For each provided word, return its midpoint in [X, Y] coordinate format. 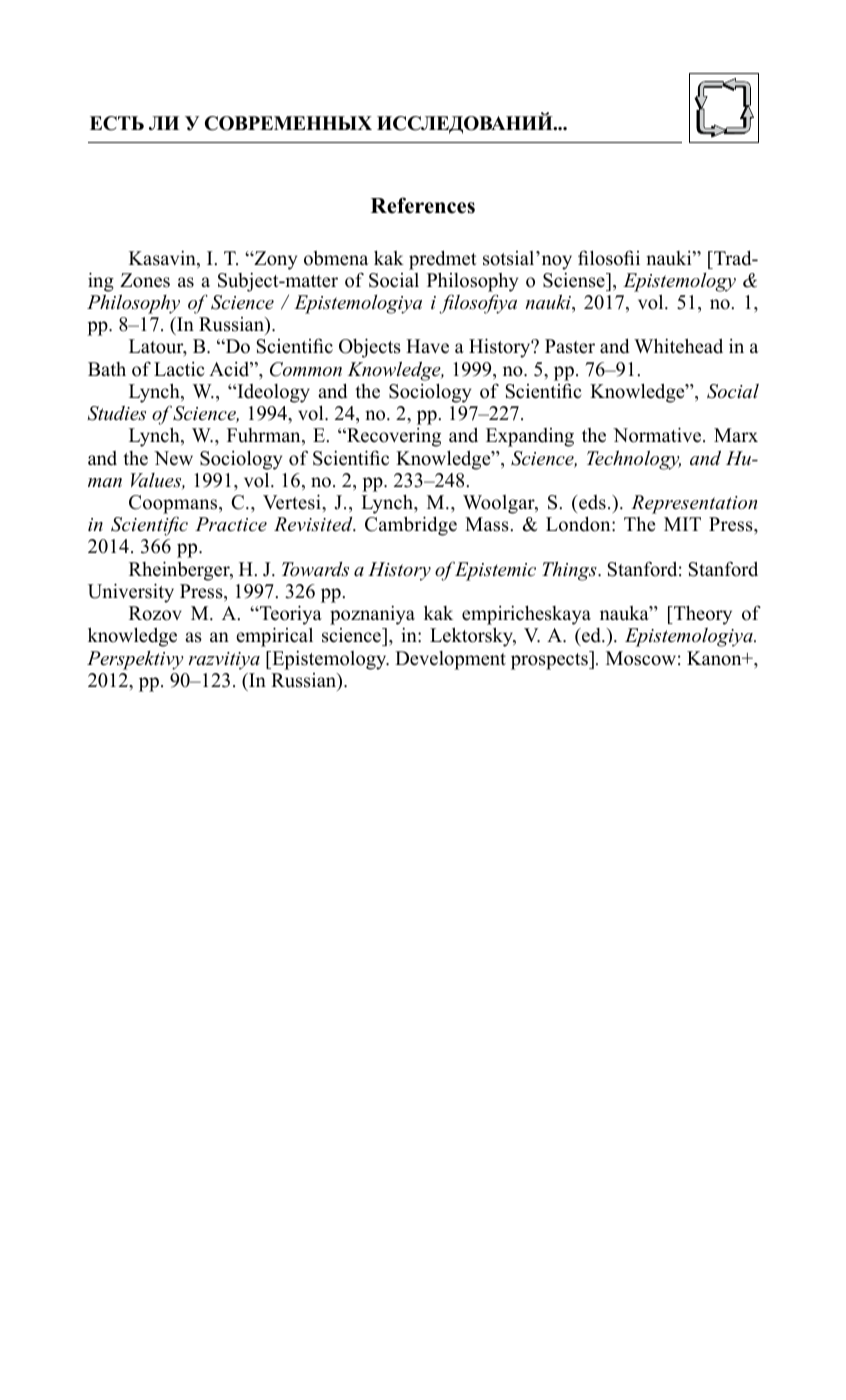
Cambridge [411, 526]
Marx [736, 435]
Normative [658, 435]
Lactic [179, 369]
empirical [274, 637]
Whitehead [678, 346]
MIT [682, 524]
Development [450, 660]
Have [427, 346]
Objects [370, 348]
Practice [231, 524]
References [423, 205]
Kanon [715, 658]
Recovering [393, 437]
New [173, 458]
